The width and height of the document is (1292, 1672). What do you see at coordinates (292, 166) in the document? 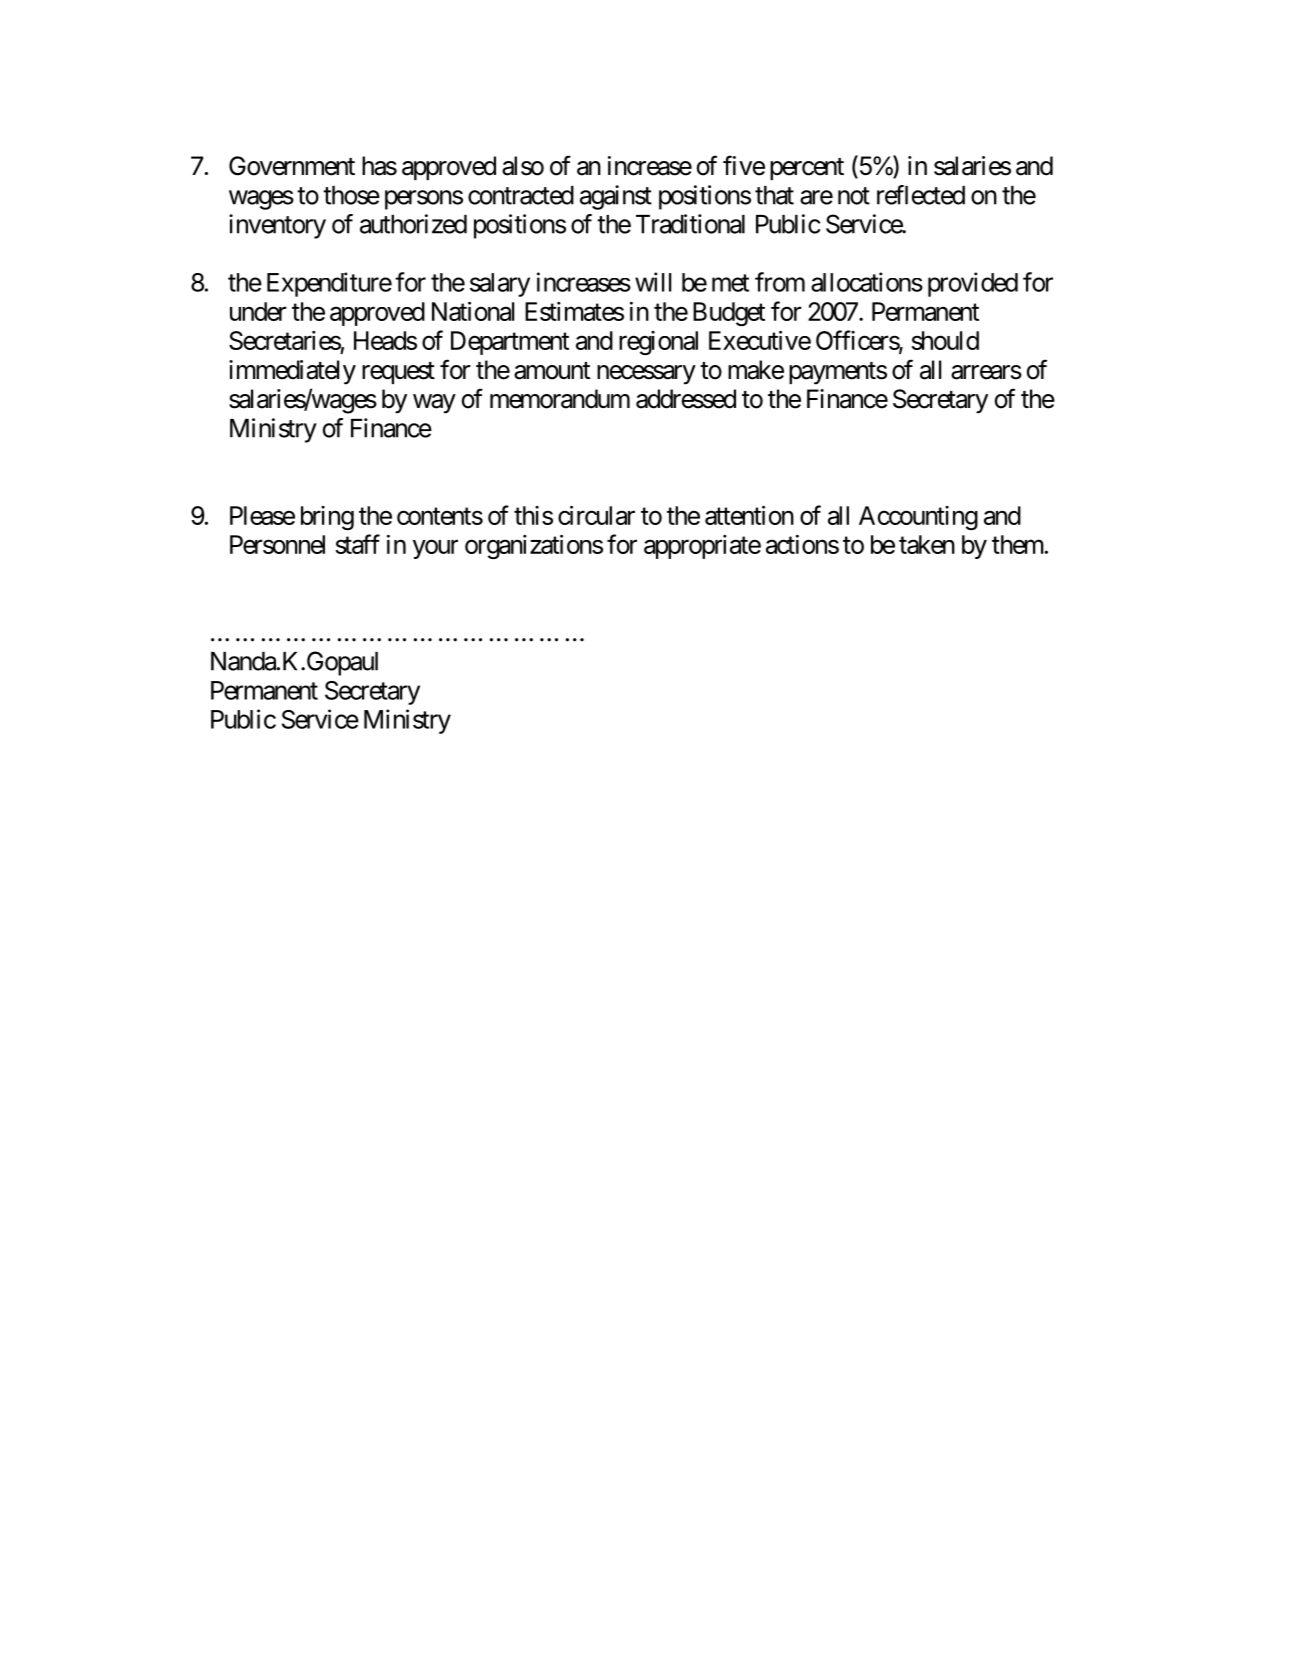
I see `Government` at bounding box center [292, 166].
